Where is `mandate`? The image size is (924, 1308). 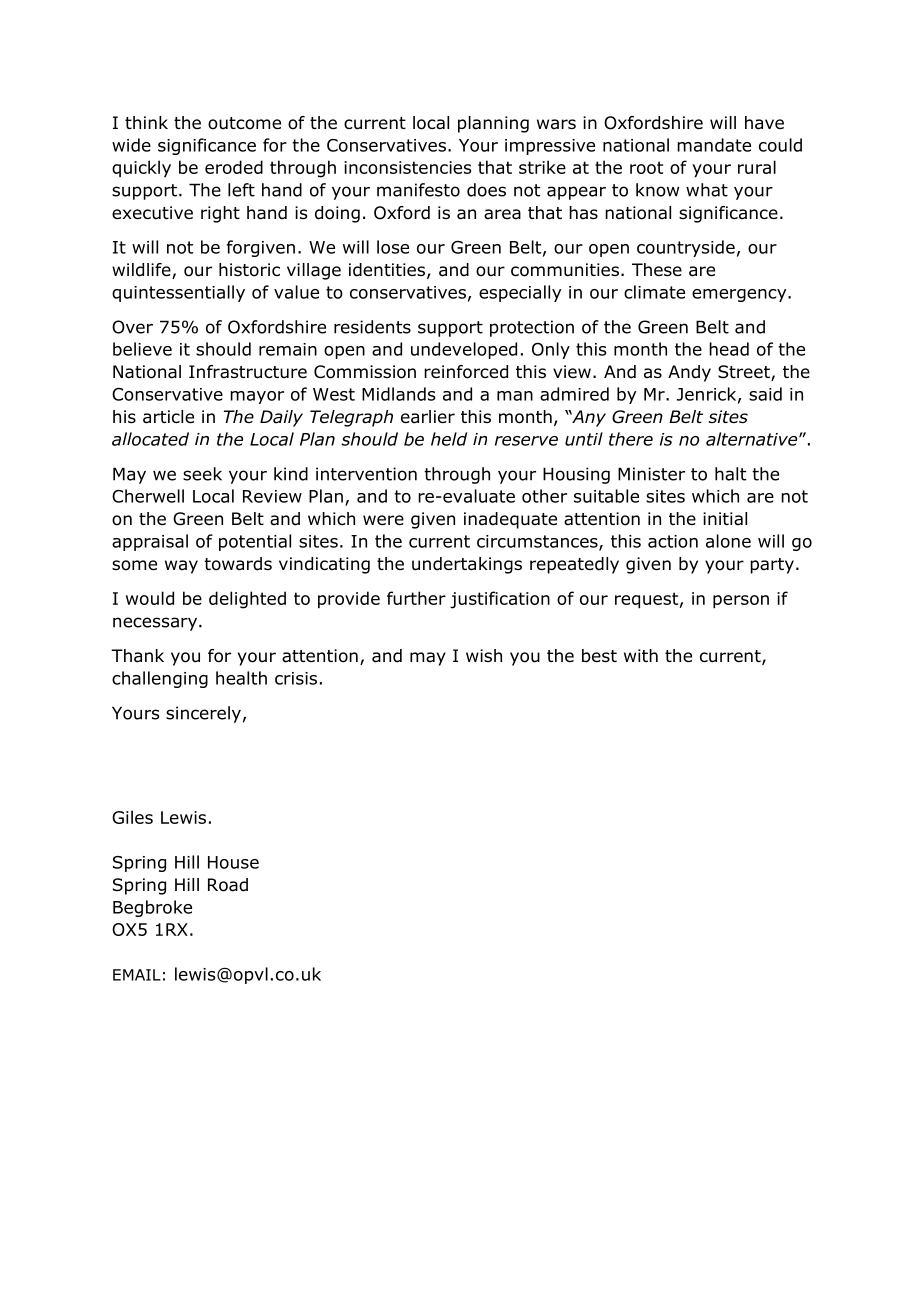
mandate is located at coordinates (714, 145).
